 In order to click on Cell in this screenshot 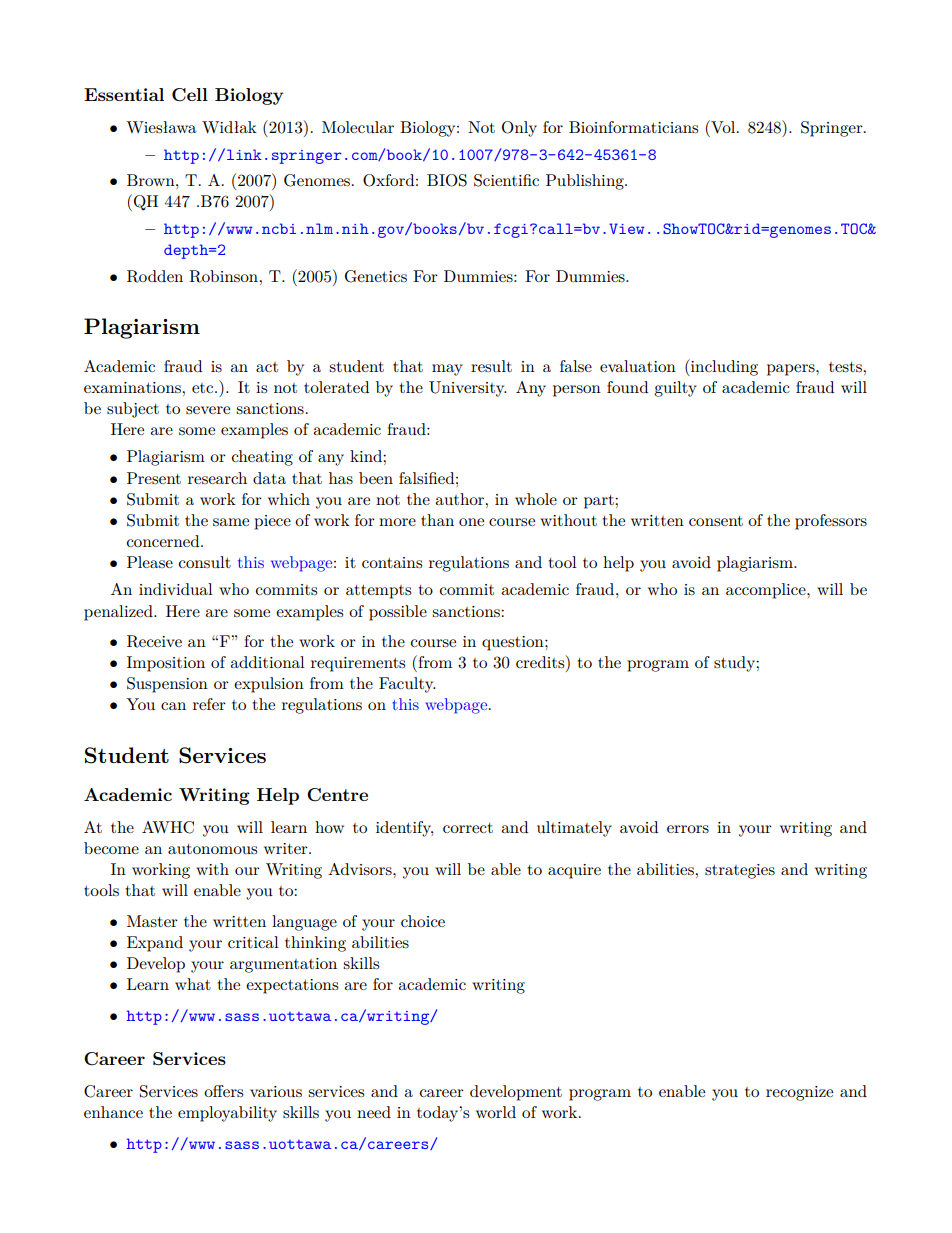, I will do `click(190, 95)`.
